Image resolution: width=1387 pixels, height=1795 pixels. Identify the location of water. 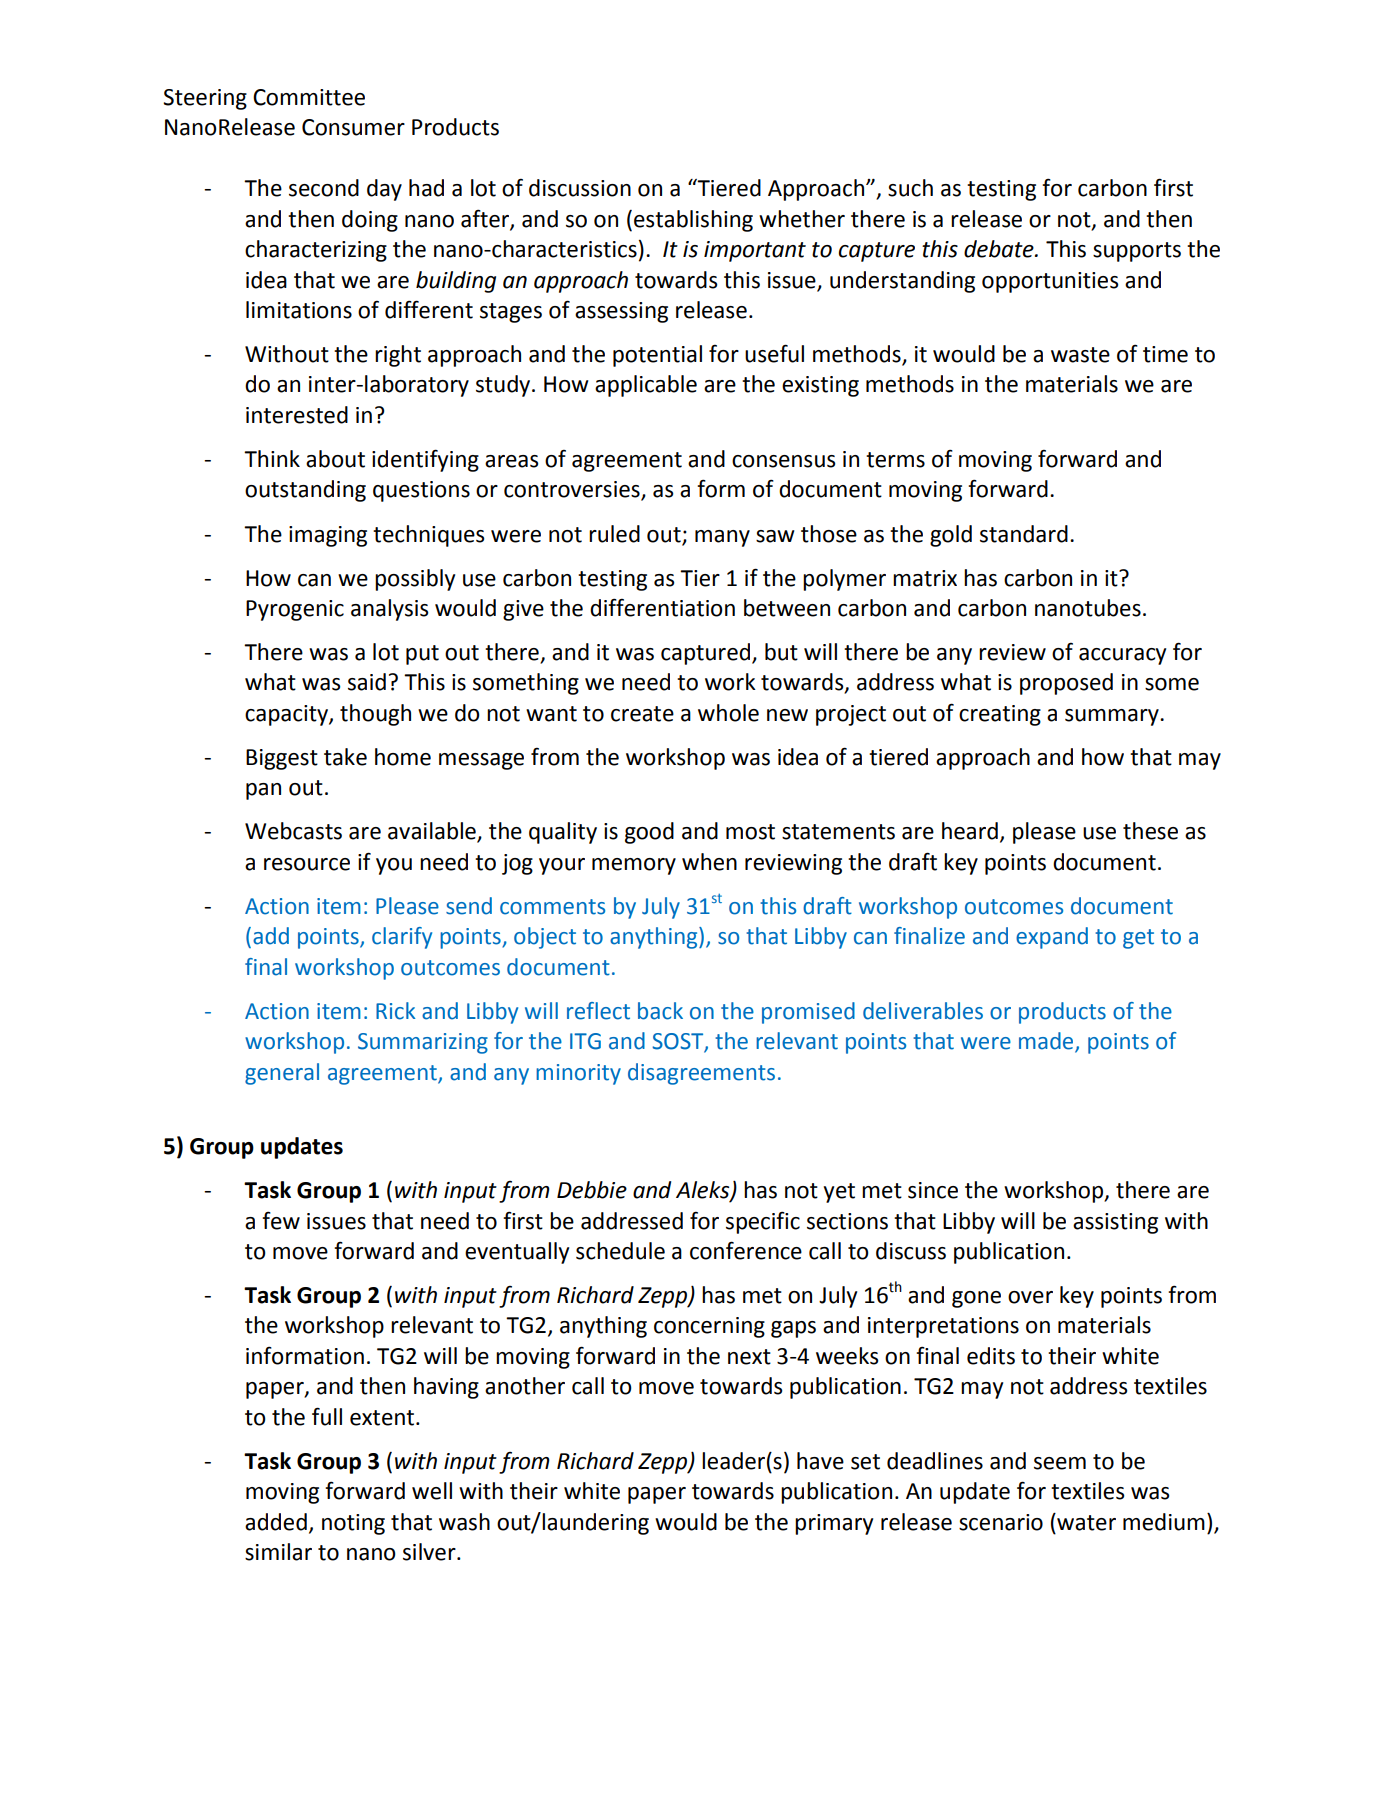
(1085, 1522).
